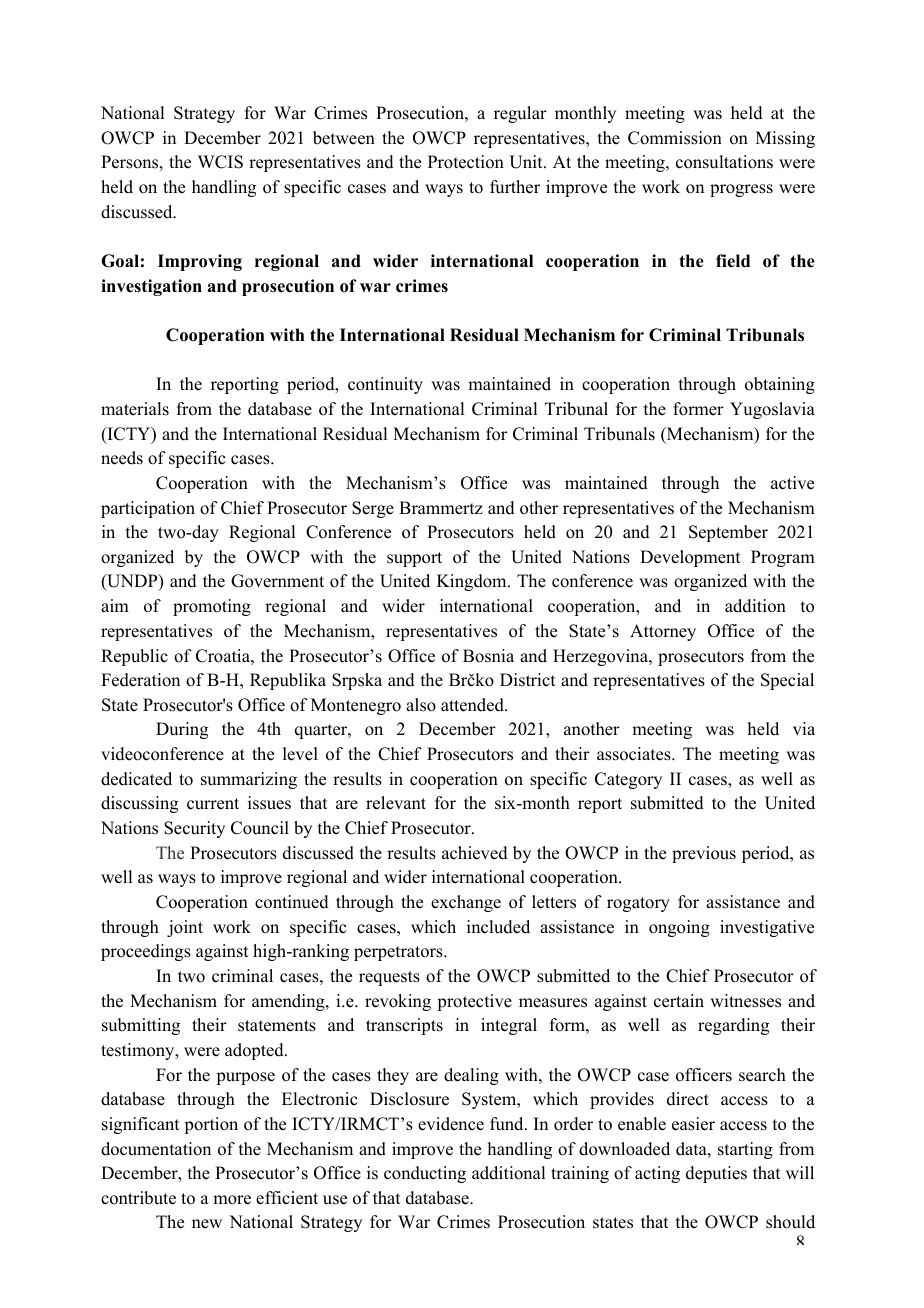 The width and height of the screenshot is (924, 1308). Describe the element at coordinates (425, 1174) in the screenshot. I see `conducting` at that location.
